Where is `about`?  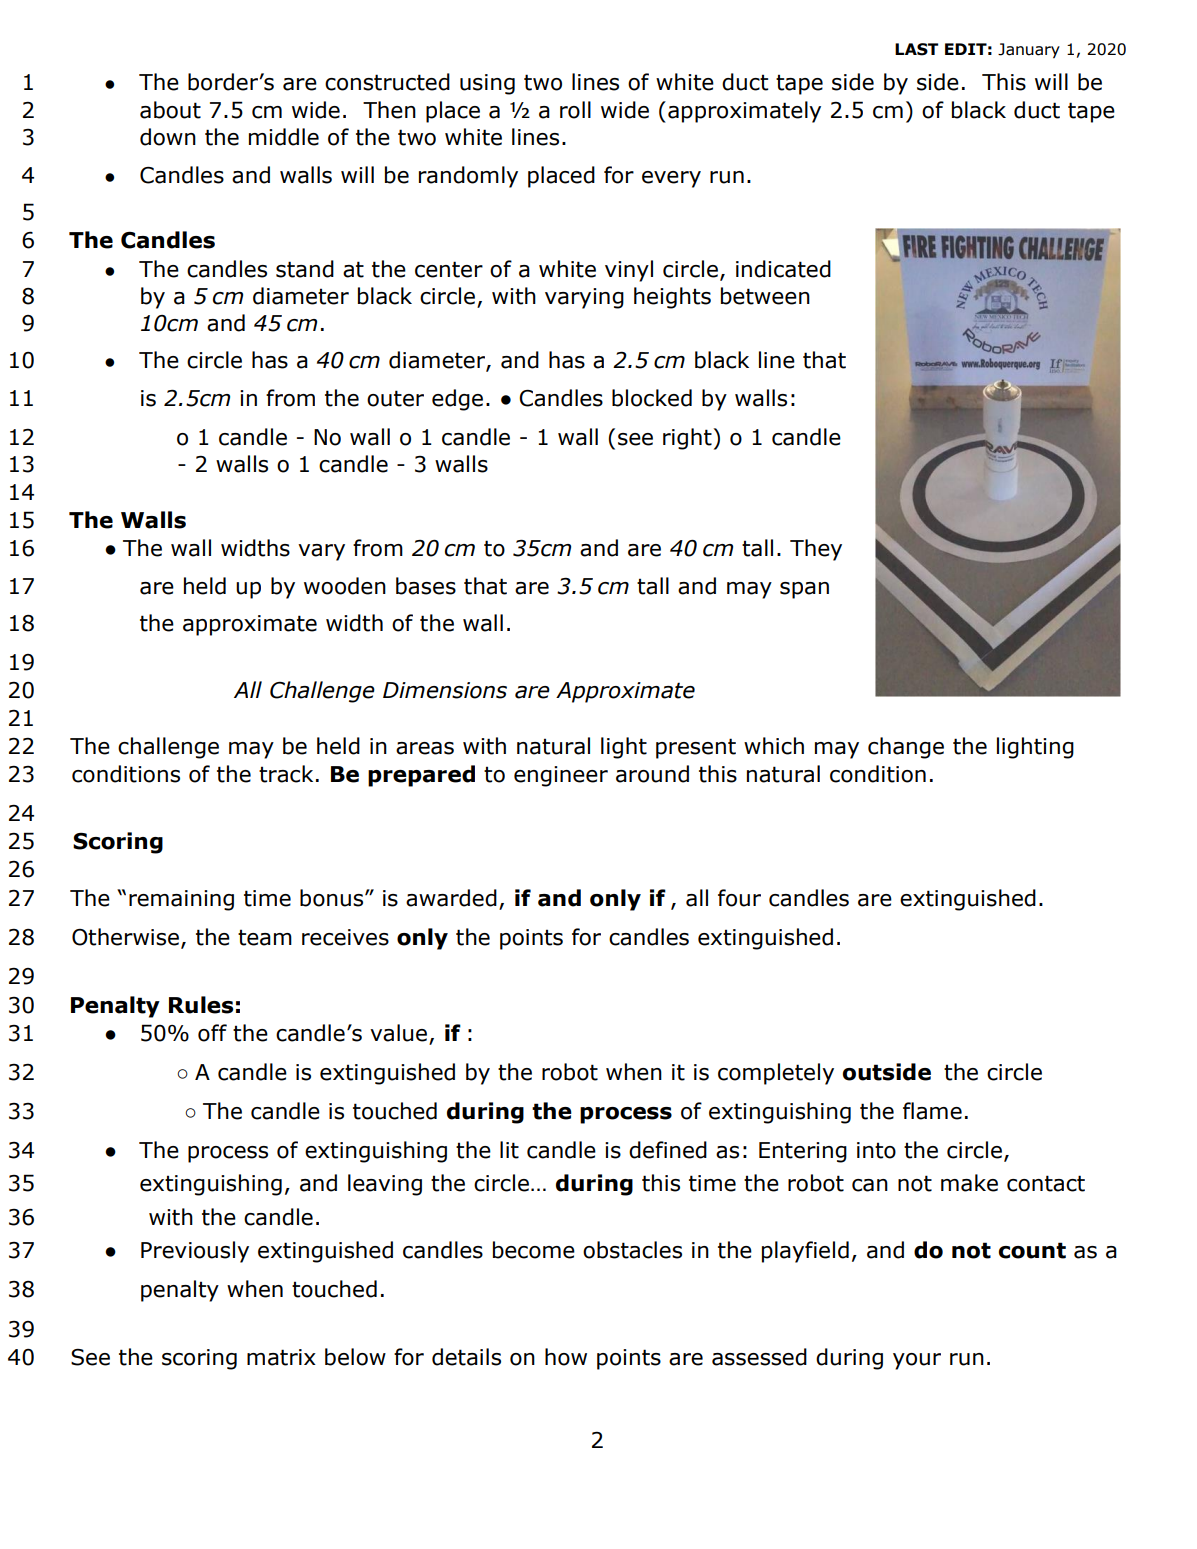
about is located at coordinates (170, 110).
